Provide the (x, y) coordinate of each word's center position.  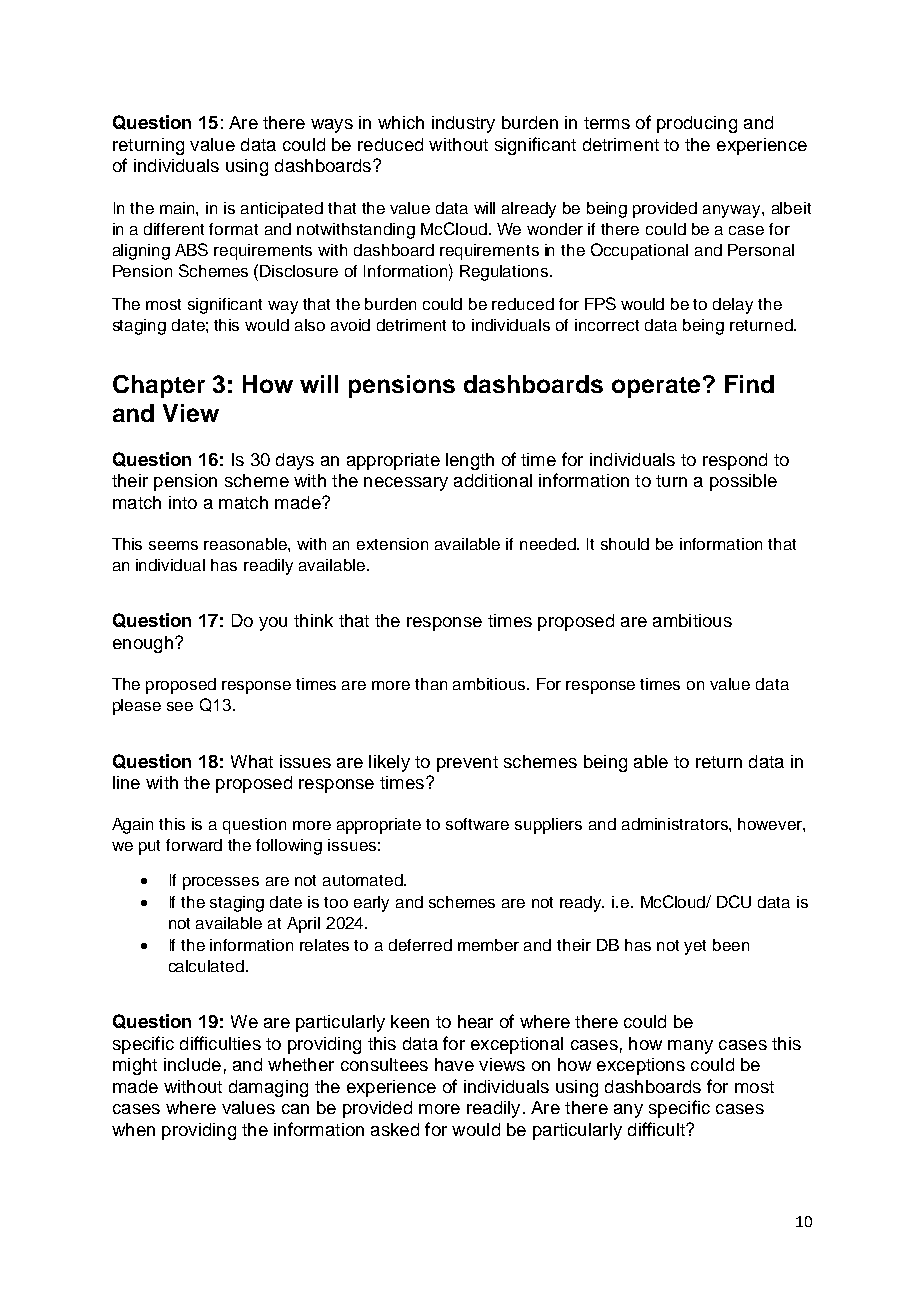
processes (221, 883)
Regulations (505, 273)
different (174, 229)
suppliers (548, 826)
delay (733, 306)
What (252, 761)
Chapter (159, 386)
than (431, 684)
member (488, 945)
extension (392, 544)
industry (463, 124)
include (192, 1064)
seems (173, 545)
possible (743, 482)
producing (697, 124)
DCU (734, 901)
